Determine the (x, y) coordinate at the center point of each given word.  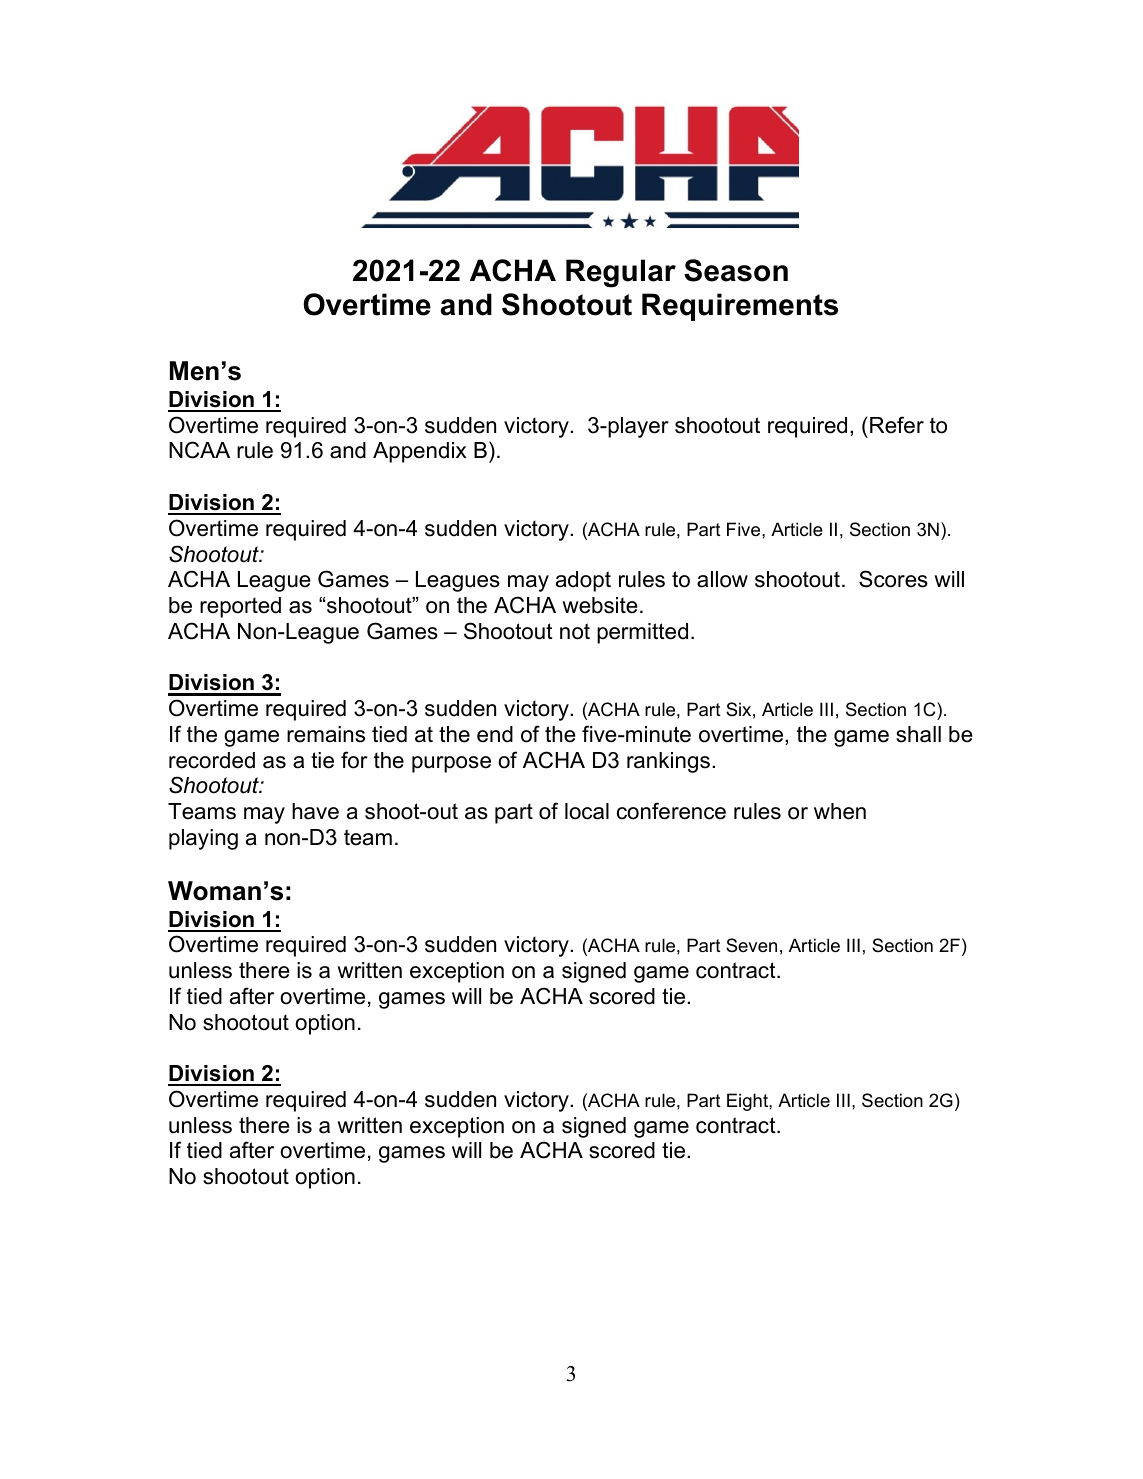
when (840, 811)
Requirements (740, 307)
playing (203, 839)
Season (736, 270)
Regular (621, 273)
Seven (751, 945)
